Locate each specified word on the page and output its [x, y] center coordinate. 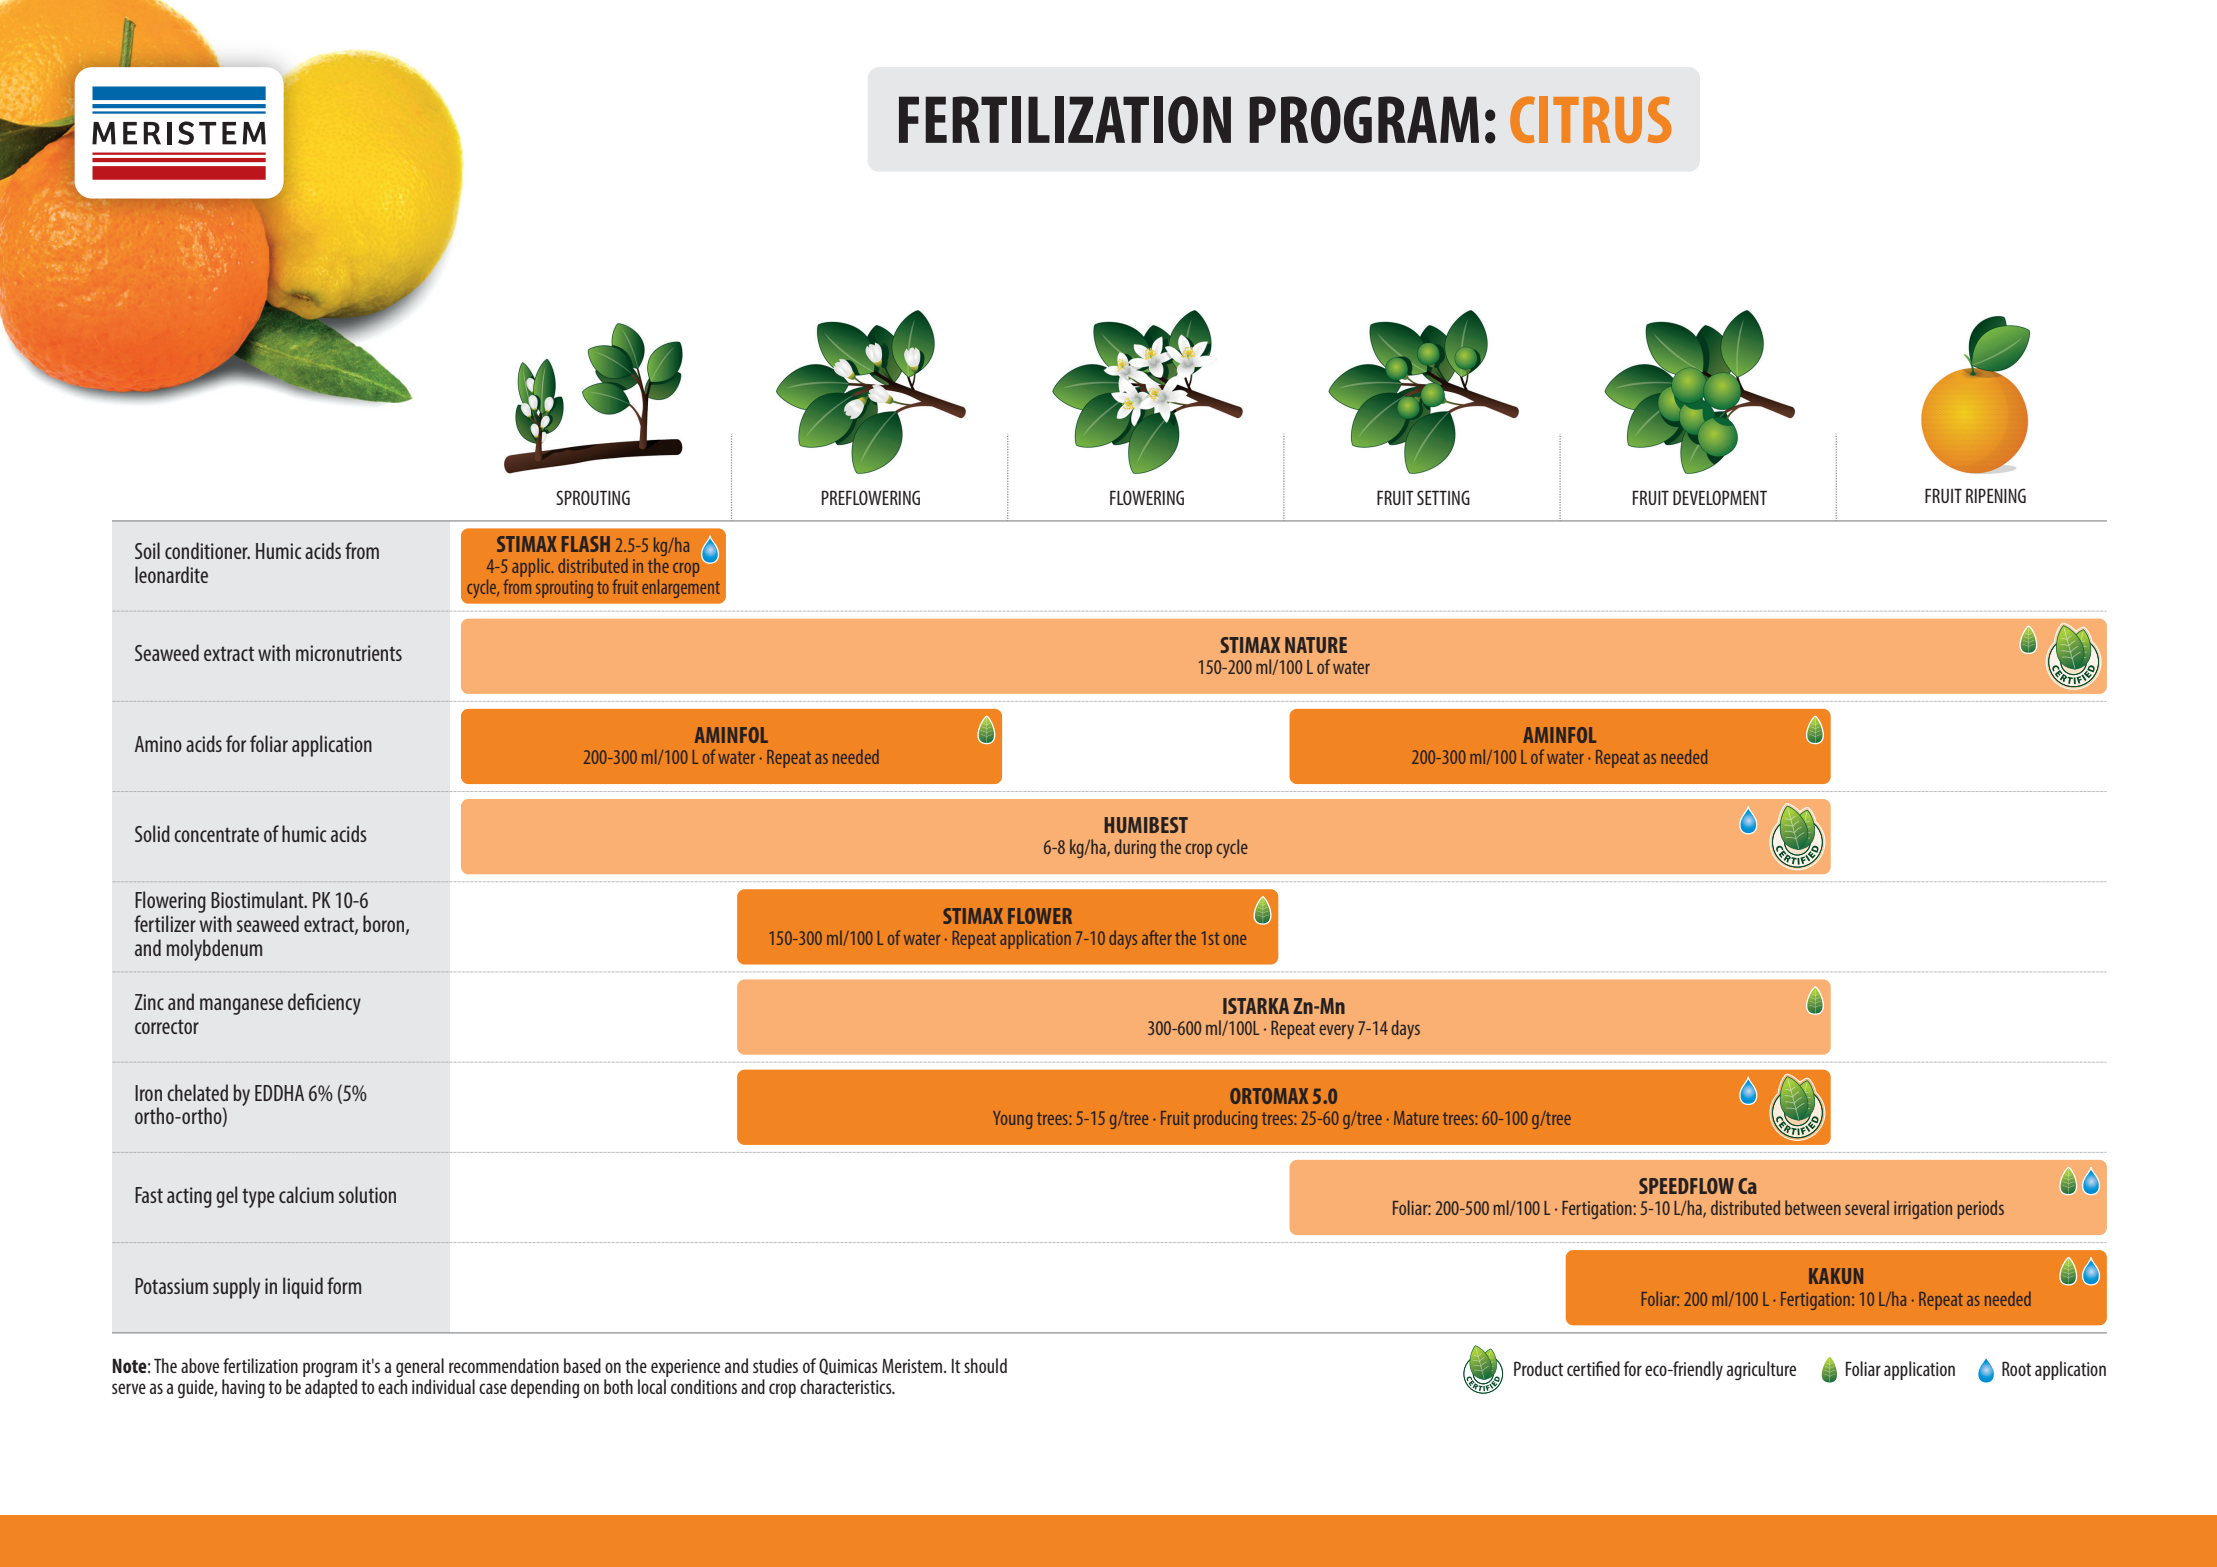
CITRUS [1591, 119]
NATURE [1316, 645]
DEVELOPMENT [1720, 497]
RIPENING [1996, 495]
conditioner [207, 550]
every [1336, 1032]
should [985, 1365]
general [420, 1367]
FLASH [586, 544]
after [1157, 937]
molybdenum [214, 950]
